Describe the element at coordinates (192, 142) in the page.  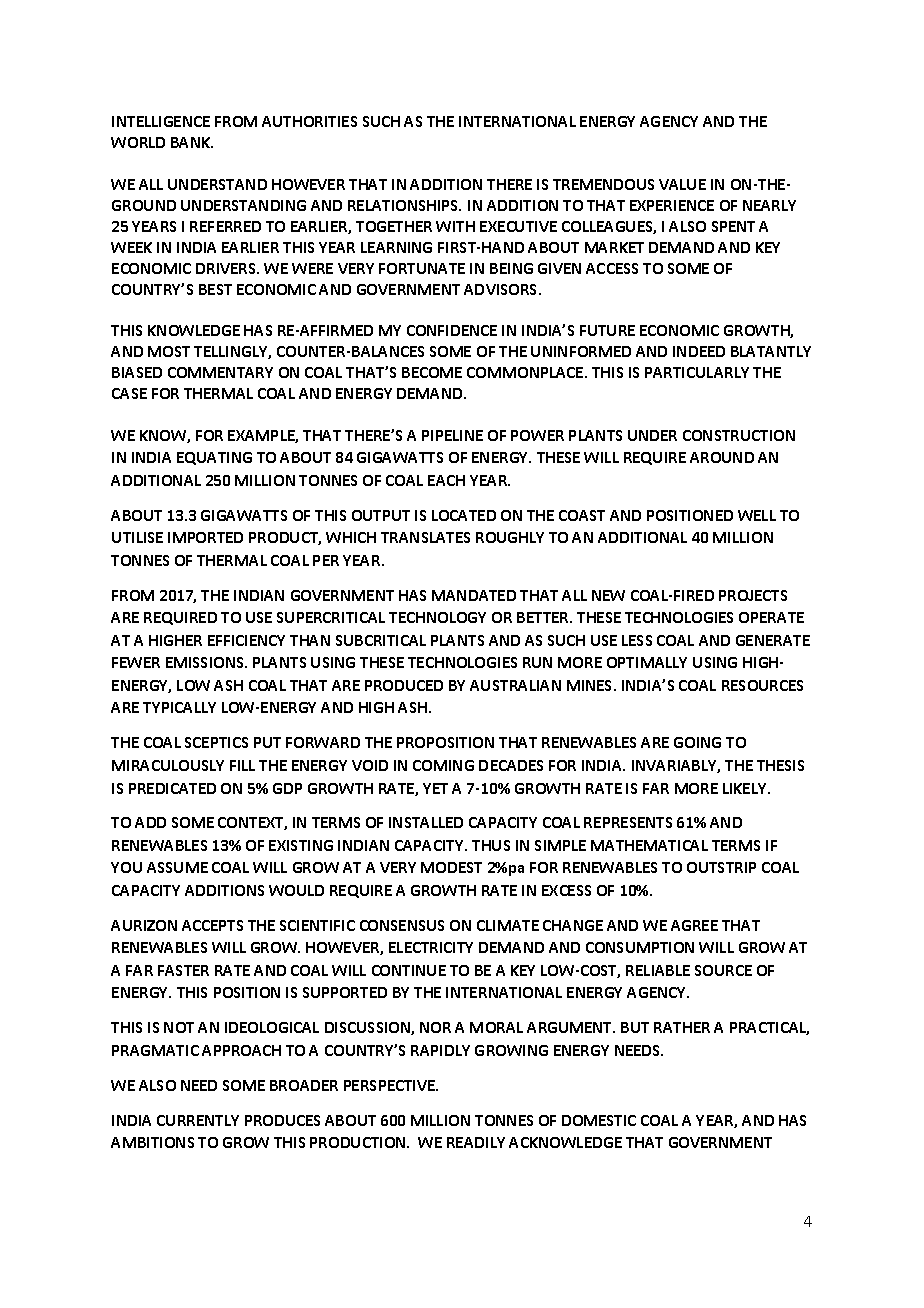
I see `BANK` at that location.
